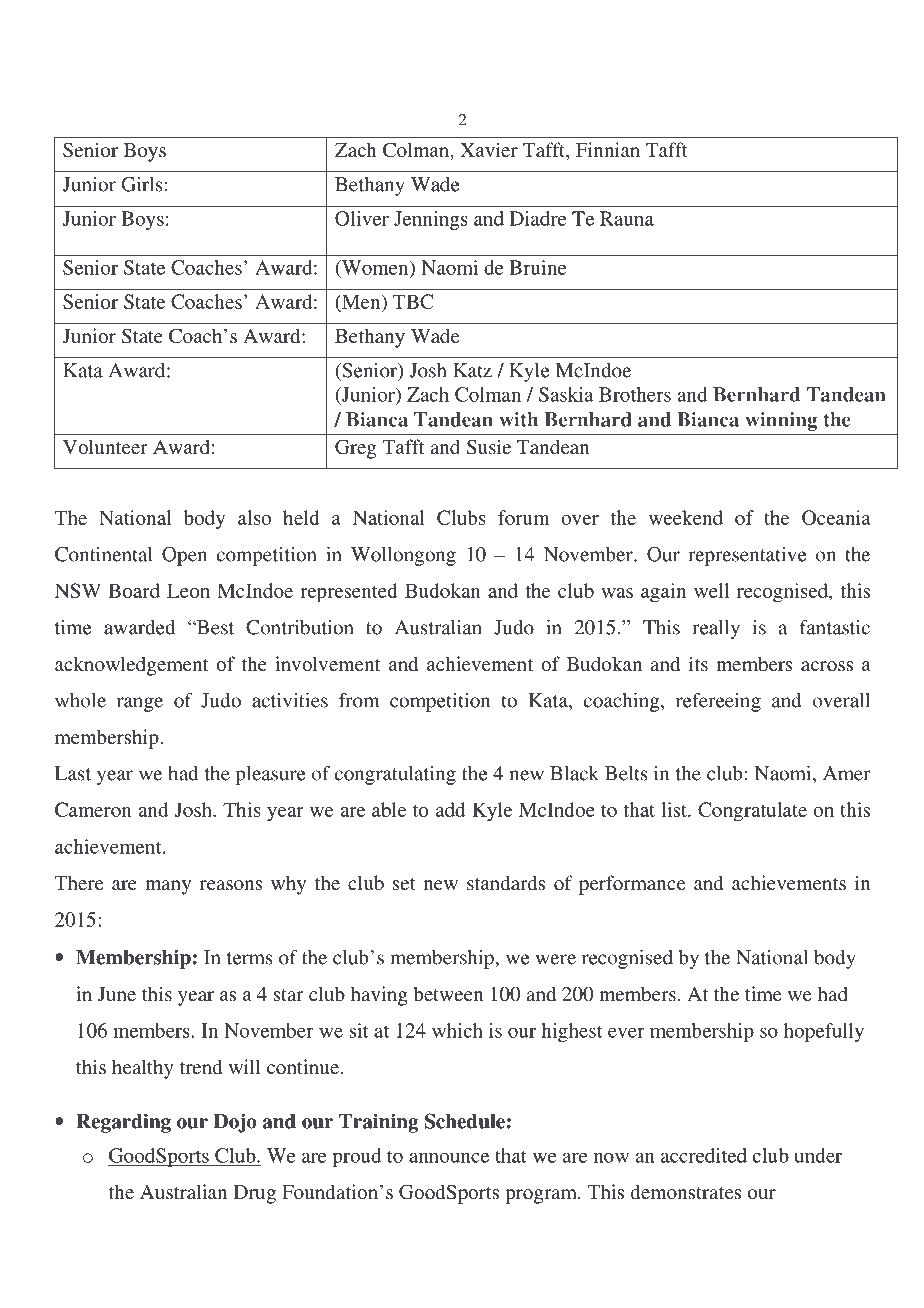 This screenshot has width=924, height=1308. Describe the element at coordinates (632, 885) in the screenshot. I see `performance` at that location.
